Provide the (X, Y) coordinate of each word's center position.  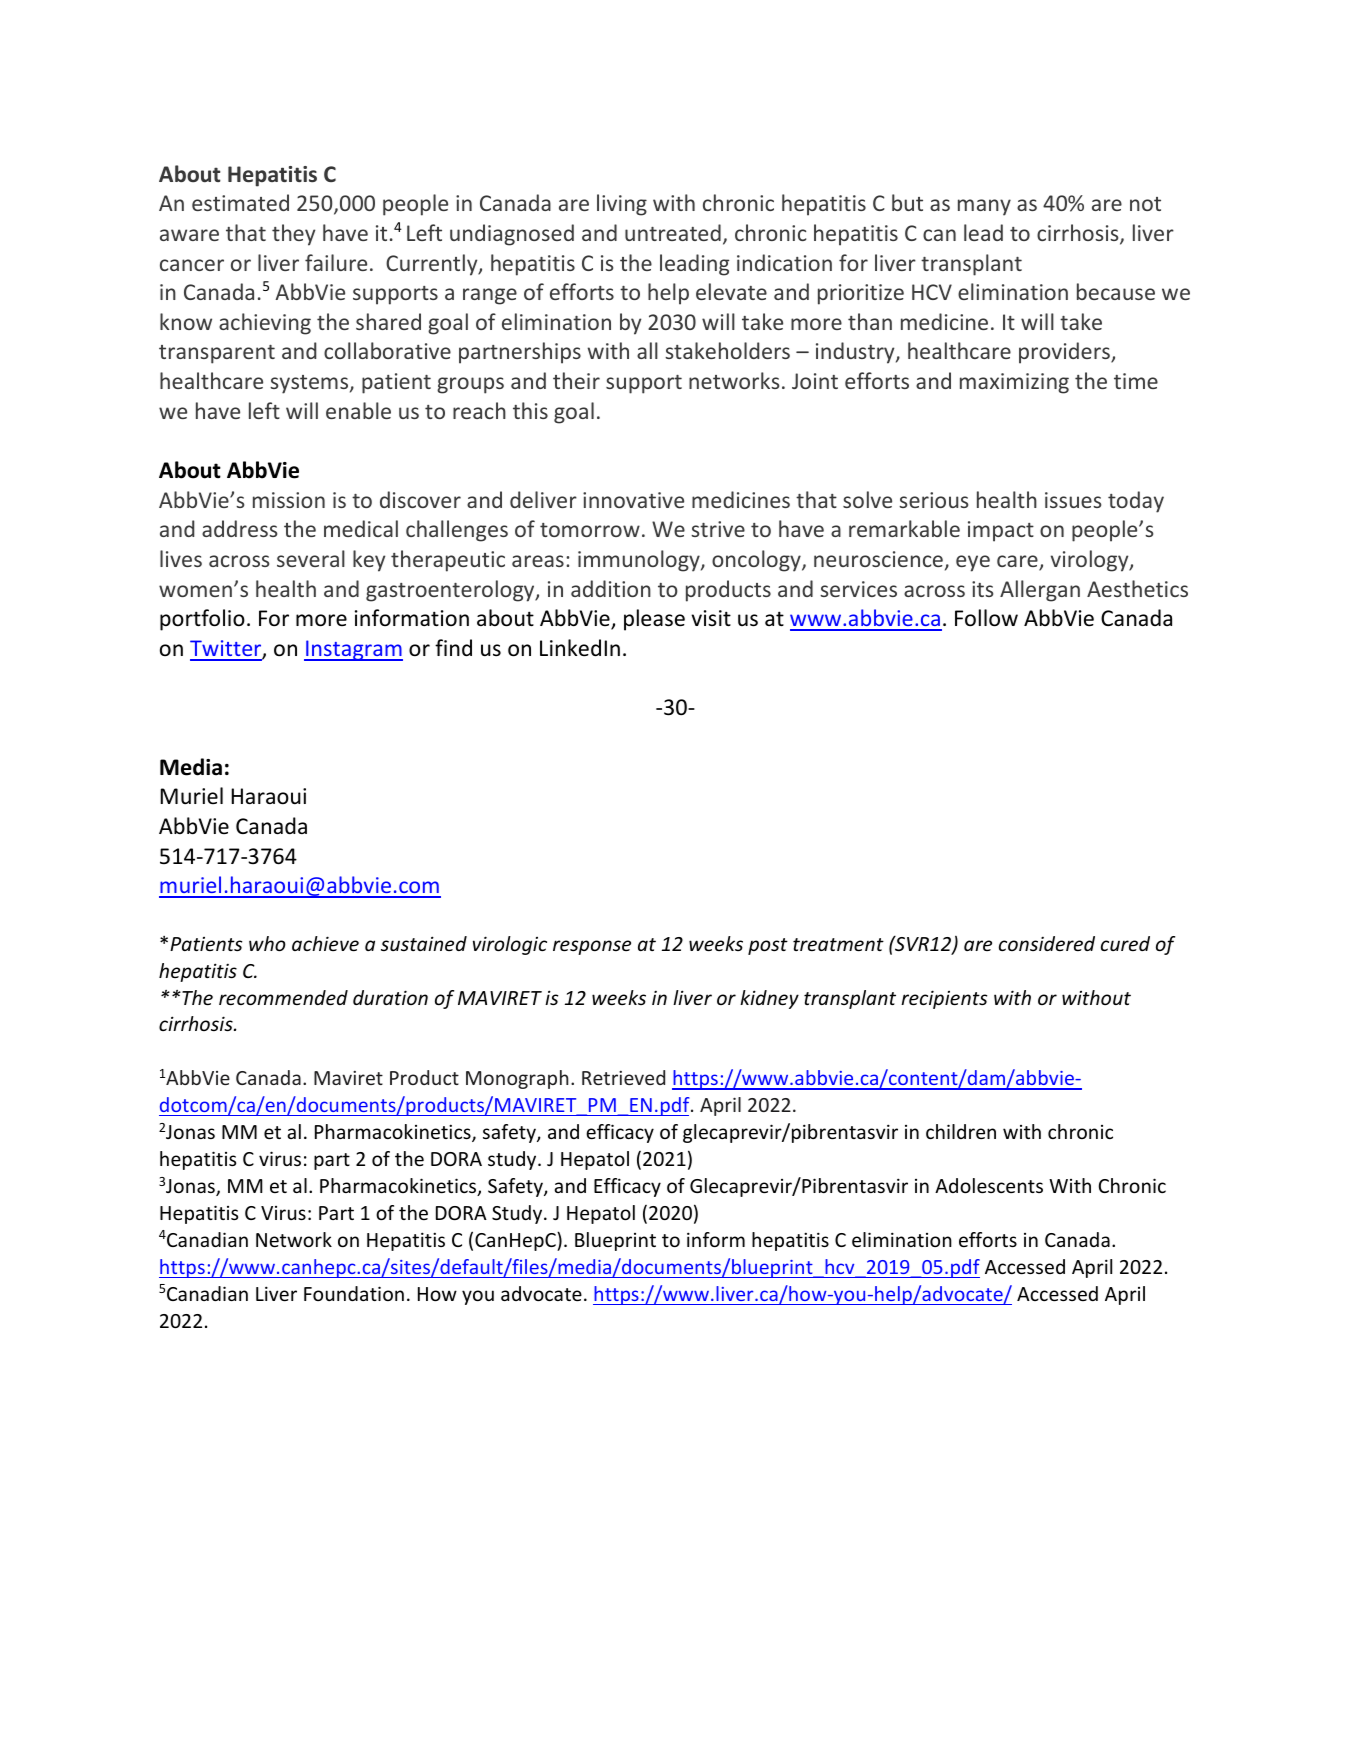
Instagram (353, 650)
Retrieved (623, 1077)
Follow (986, 618)
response (592, 947)
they (293, 235)
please (654, 620)
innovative (633, 500)
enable (358, 410)
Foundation (354, 1293)
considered (1047, 943)
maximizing (1014, 383)
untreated (673, 232)
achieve (325, 943)
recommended (283, 997)
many (984, 207)
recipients (944, 999)
